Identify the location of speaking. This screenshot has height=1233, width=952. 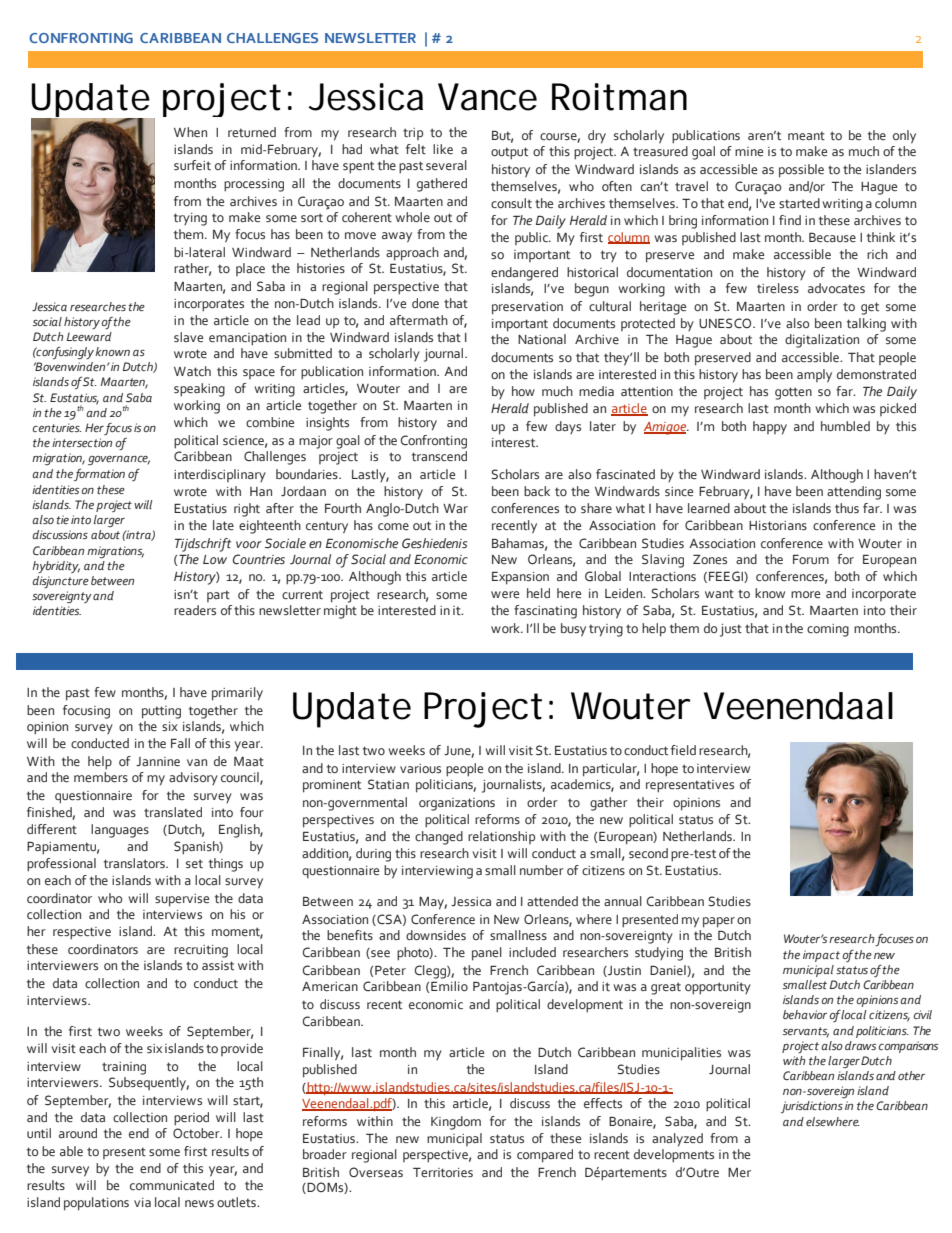
(199, 390).
